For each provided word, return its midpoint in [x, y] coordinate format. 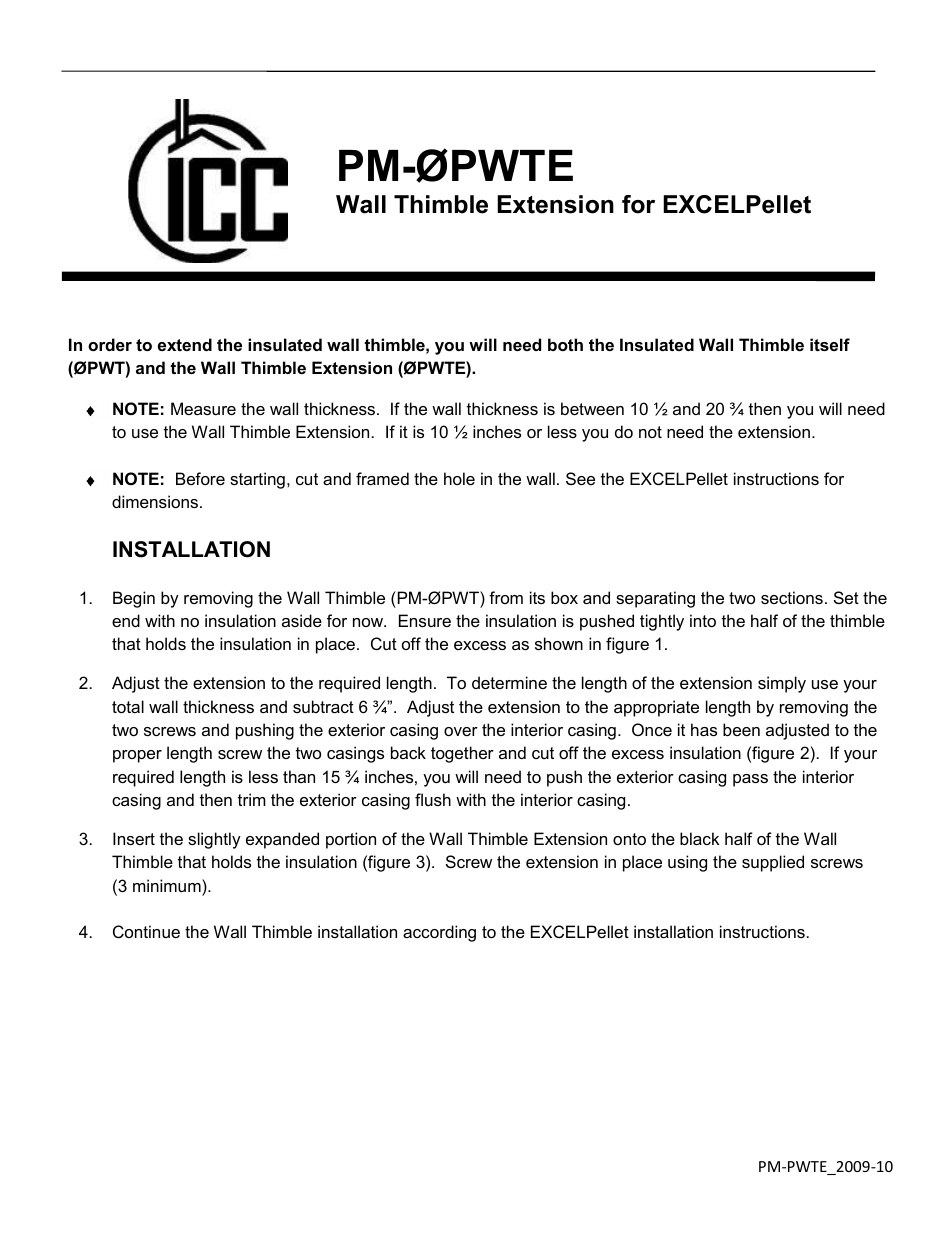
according [439, 933]
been [741, 729]
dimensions [155, 501]
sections [792, 597]
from [506, 597]
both [565, 344]
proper [137, 756]
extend [185, 344]
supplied [773, 863]
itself [830, 344]
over [461, 731]
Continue [146, 931]
